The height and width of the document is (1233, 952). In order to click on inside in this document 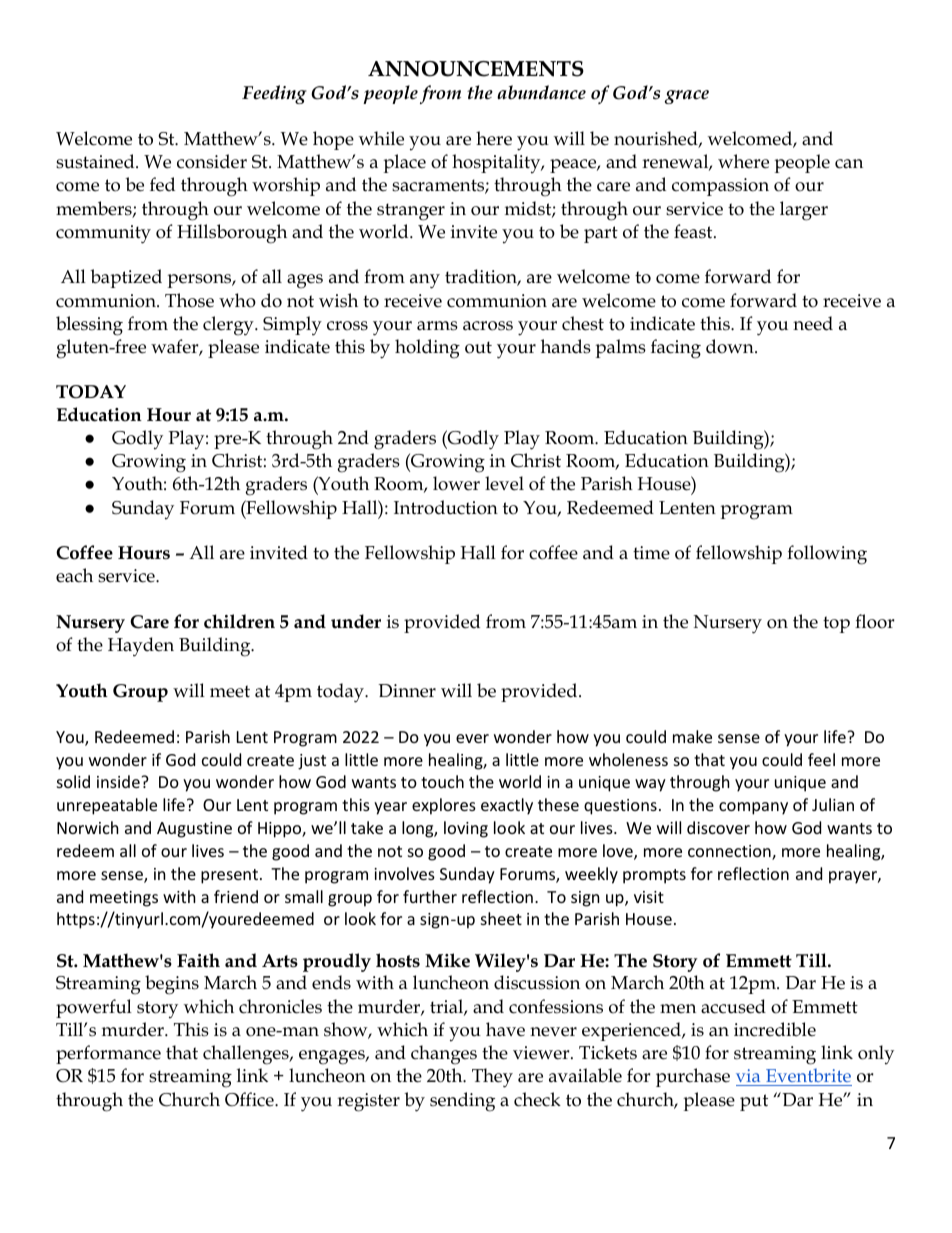, I will do `click(119, 781)`.
